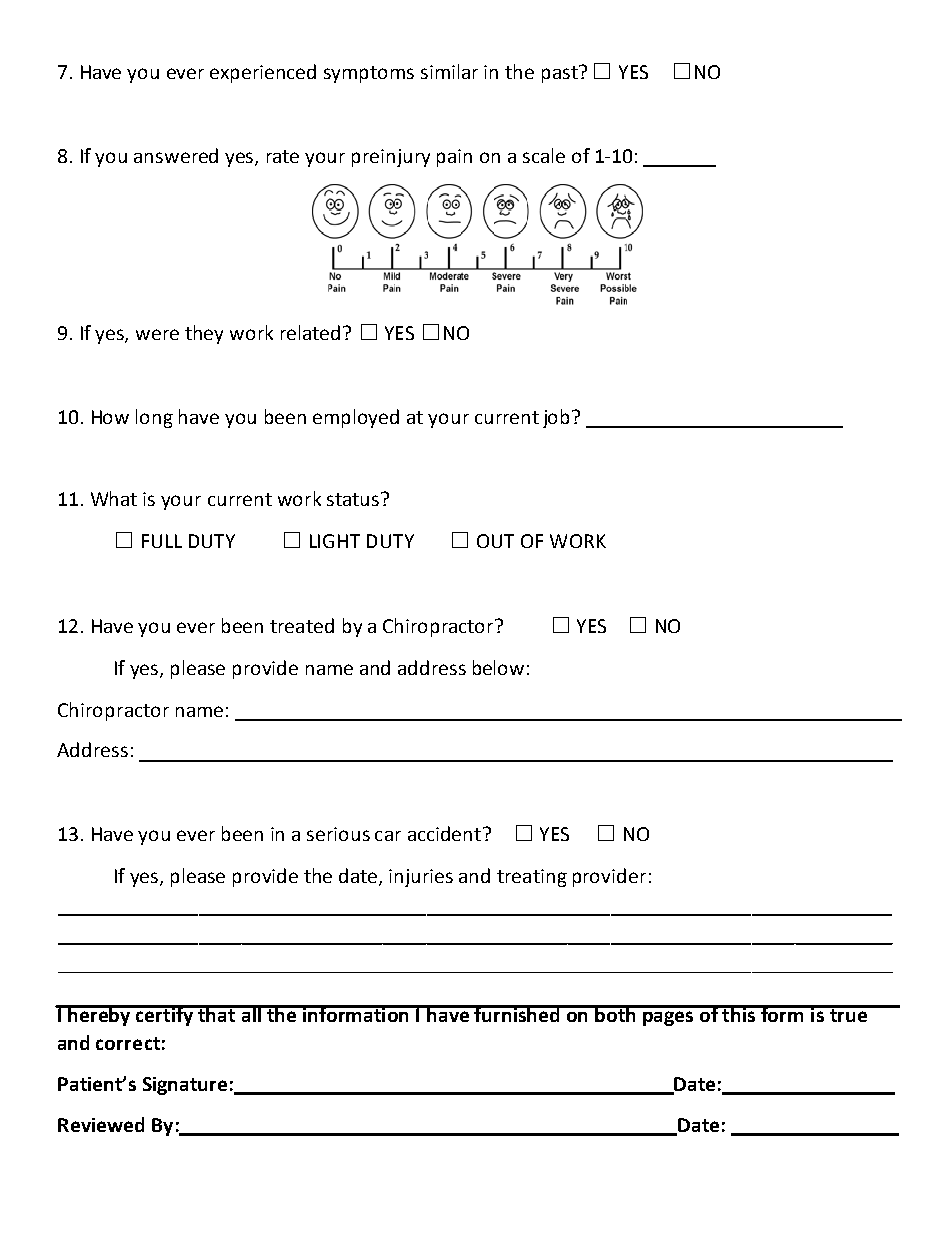 Image resolution: width=952 pixels, height=1233 pixels. What do you see at coordinates (449, 71) in the page?
I see `similar` at bounding box center [449, 71].
